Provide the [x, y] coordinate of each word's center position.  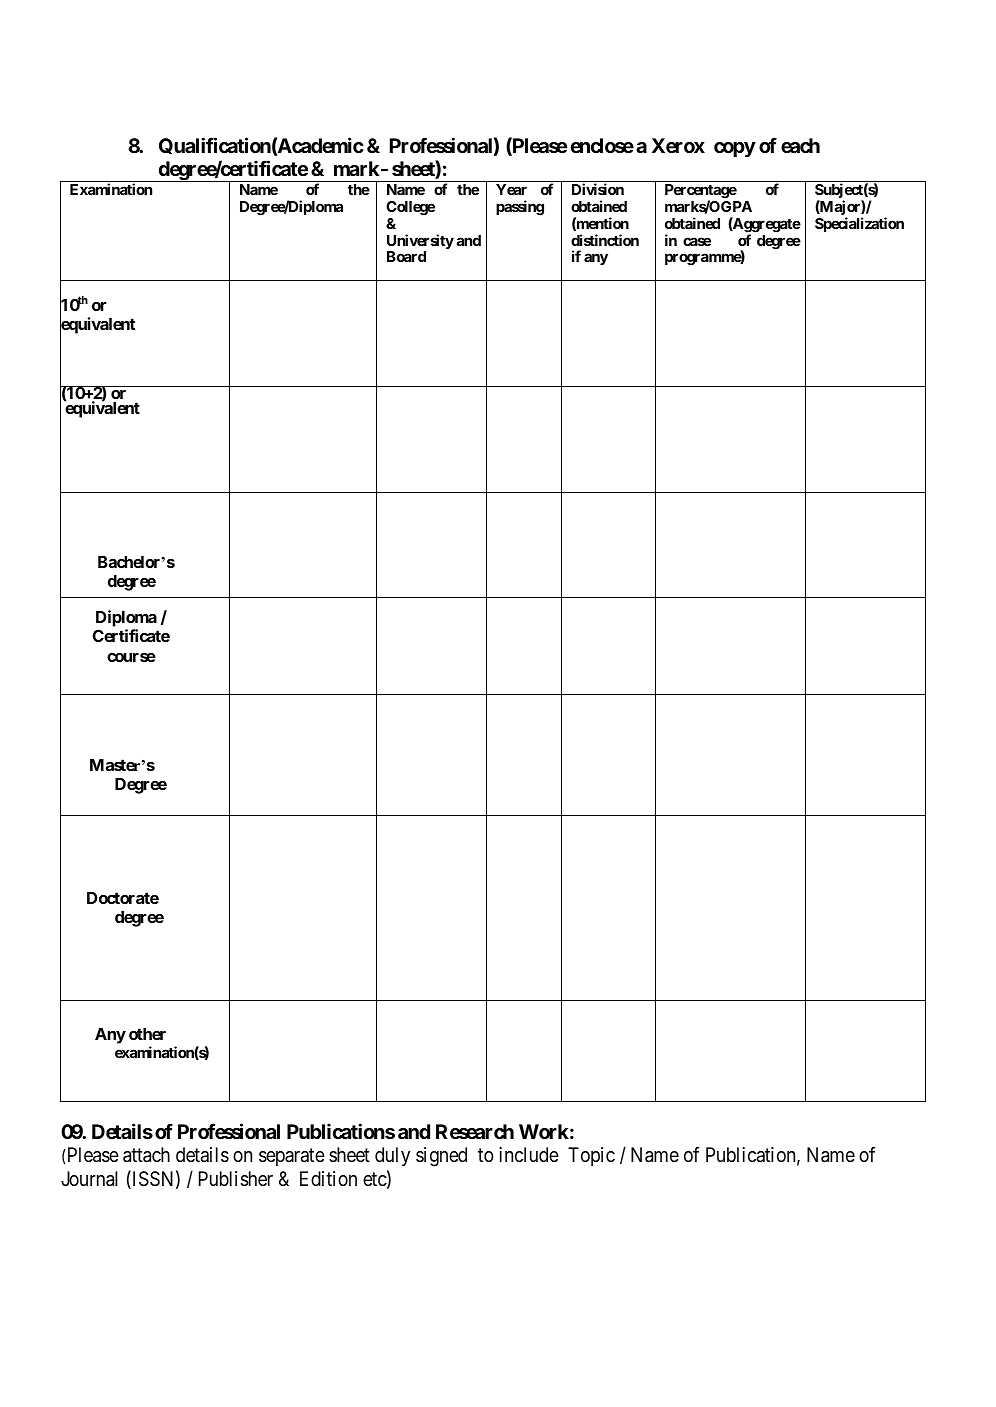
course [131, 657]
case [697, 241]
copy [735, 149]
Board [406, 256]
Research [475, 1131]
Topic [591, 1156]
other [147, 1034]
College [410, 208]
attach [146, 1155]
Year [511, 189]
